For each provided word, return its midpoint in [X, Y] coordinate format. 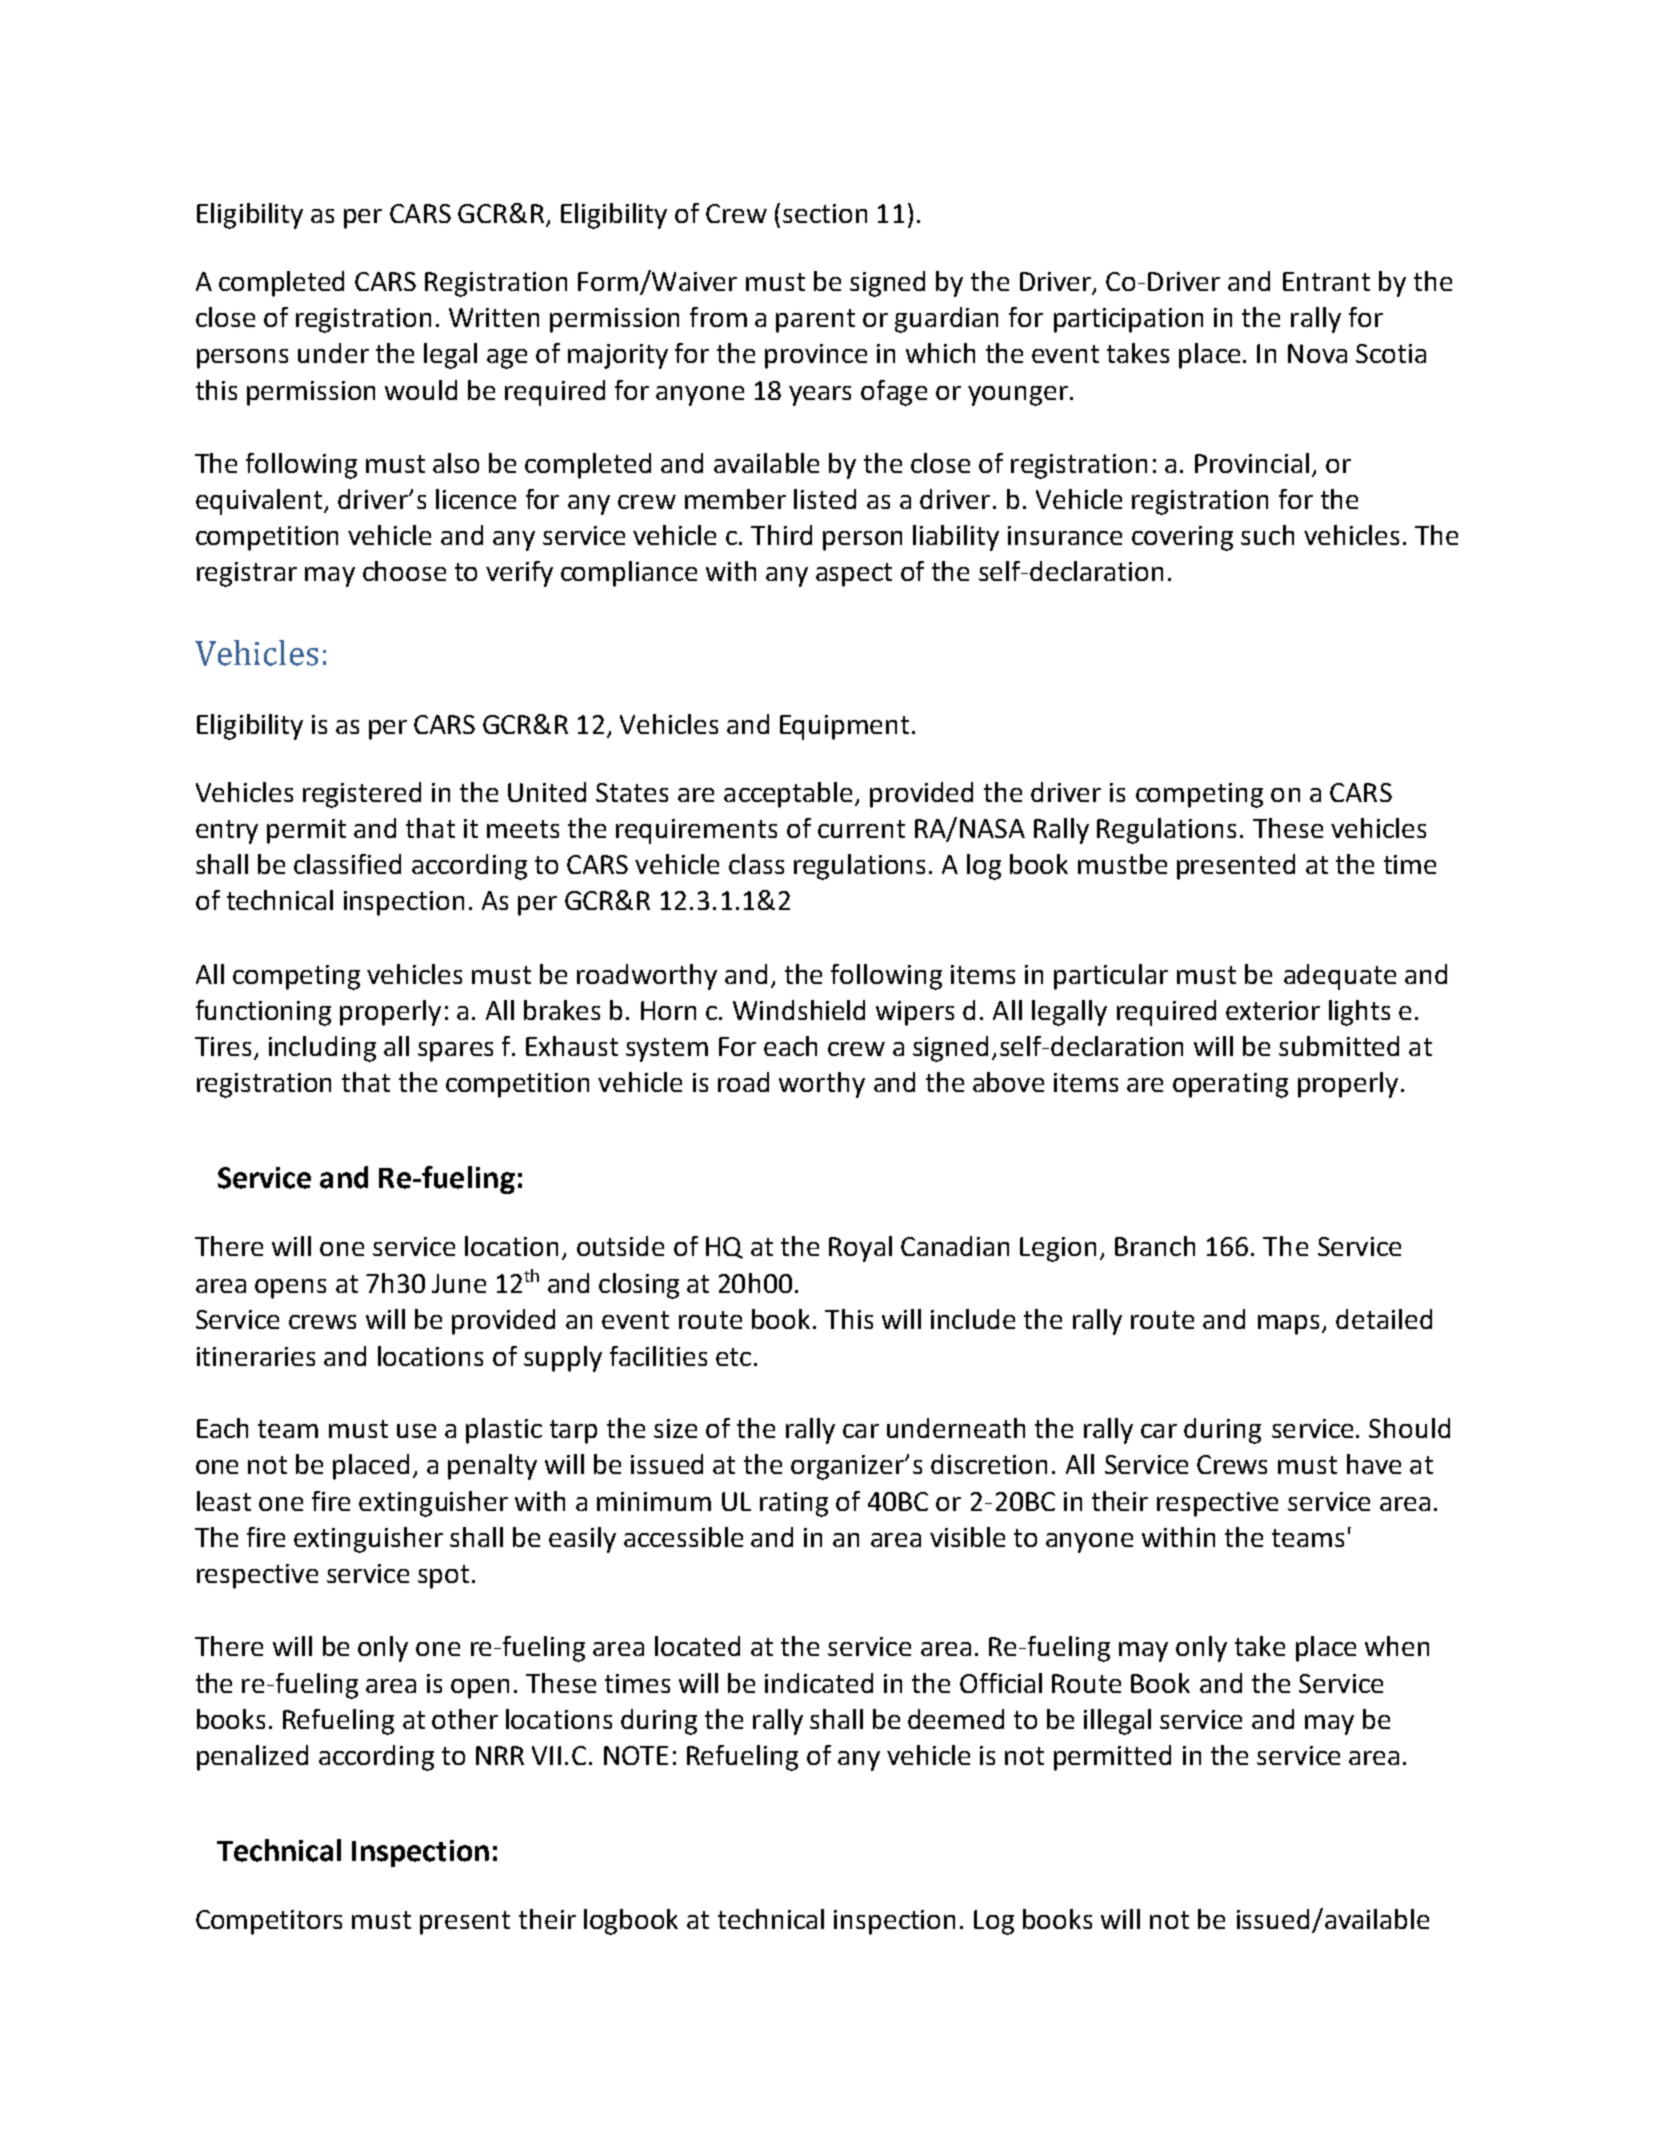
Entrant [1326, 281]
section [825, 213]
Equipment [844, 727]
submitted [1339, 1046]
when [1397, 1646]
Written [494, 317]
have [1374, 1464]
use [416, 1431]
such [1267, 535]
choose [404, 571]
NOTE [636, 1755]
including [322, 1049]
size [675, 1428]
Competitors [269, 1922]
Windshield [799, 1010]
